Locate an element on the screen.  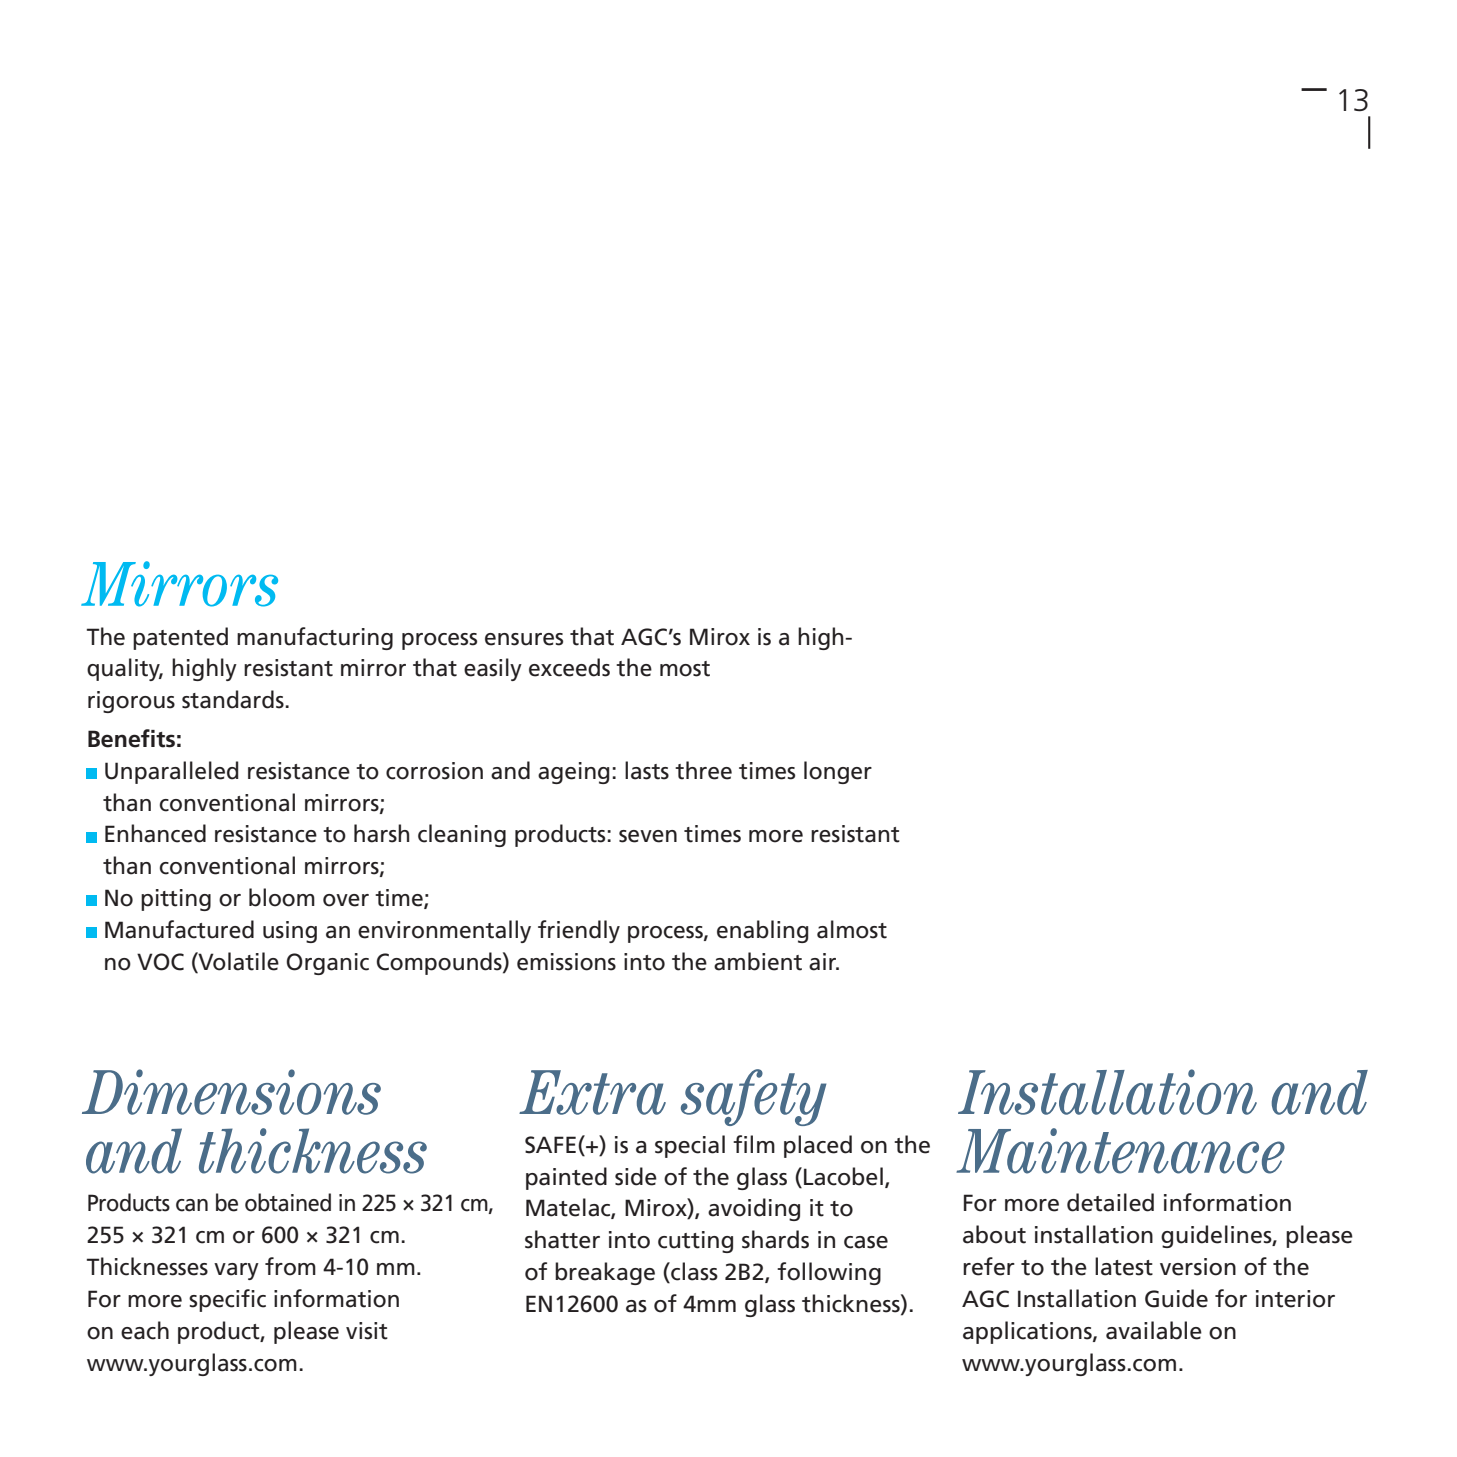
Dimensions is located at coordinates (231, 1092).
